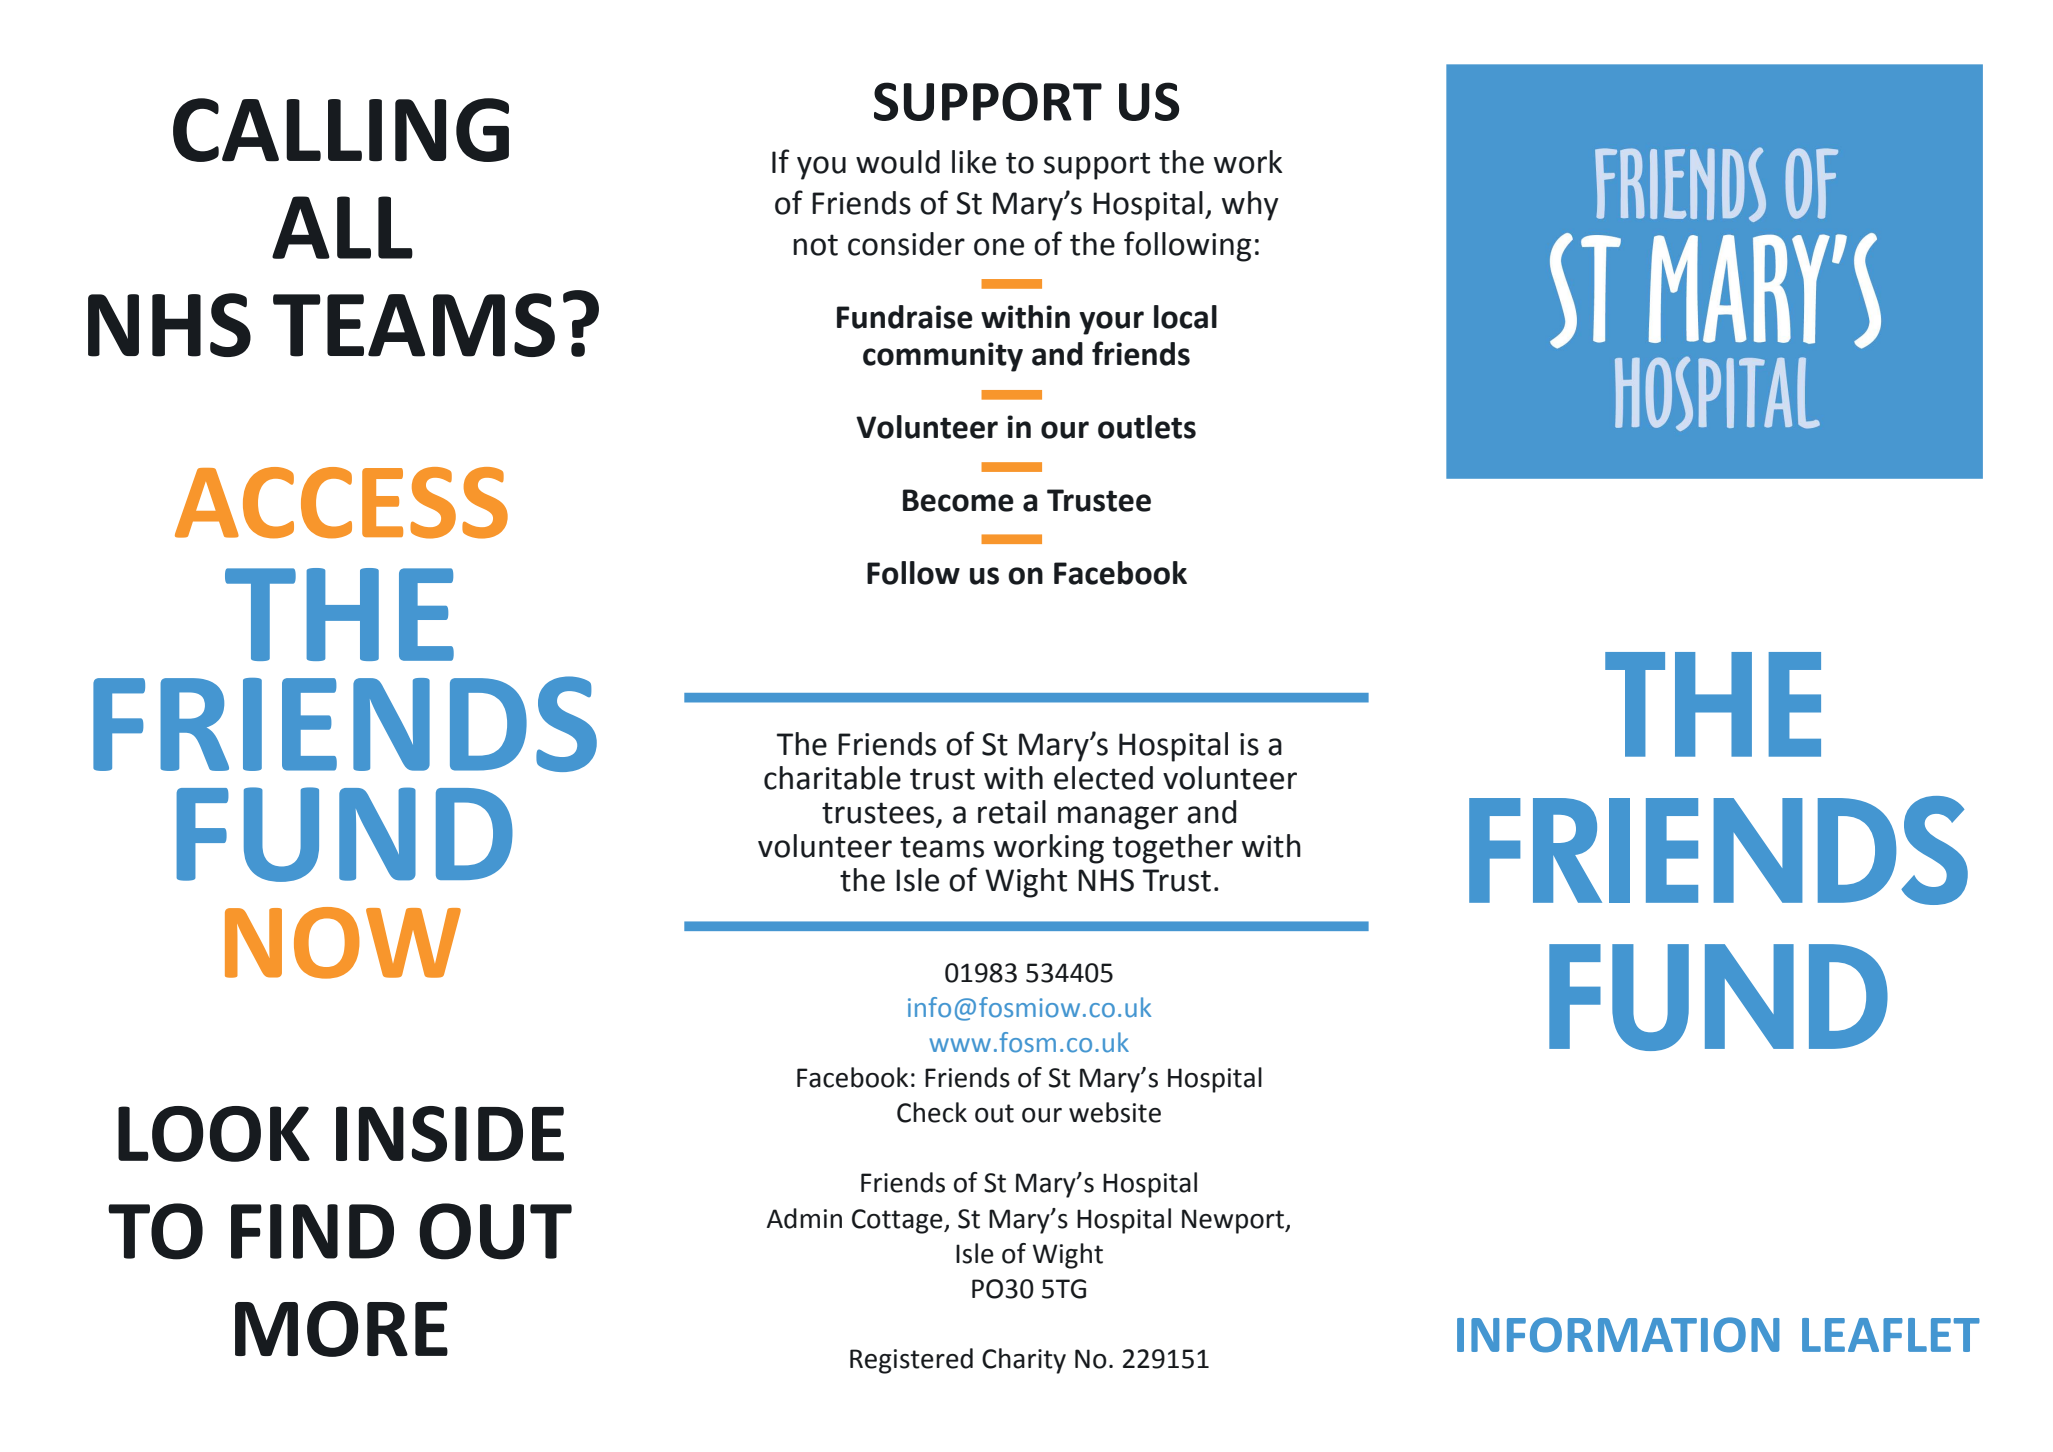 Image resolution: width=2053 pixels, height=1452 pixels. What do you see at coordinates (832, 778) in the screenshot?
I see `charitable` at bounding box center [832, 778].
